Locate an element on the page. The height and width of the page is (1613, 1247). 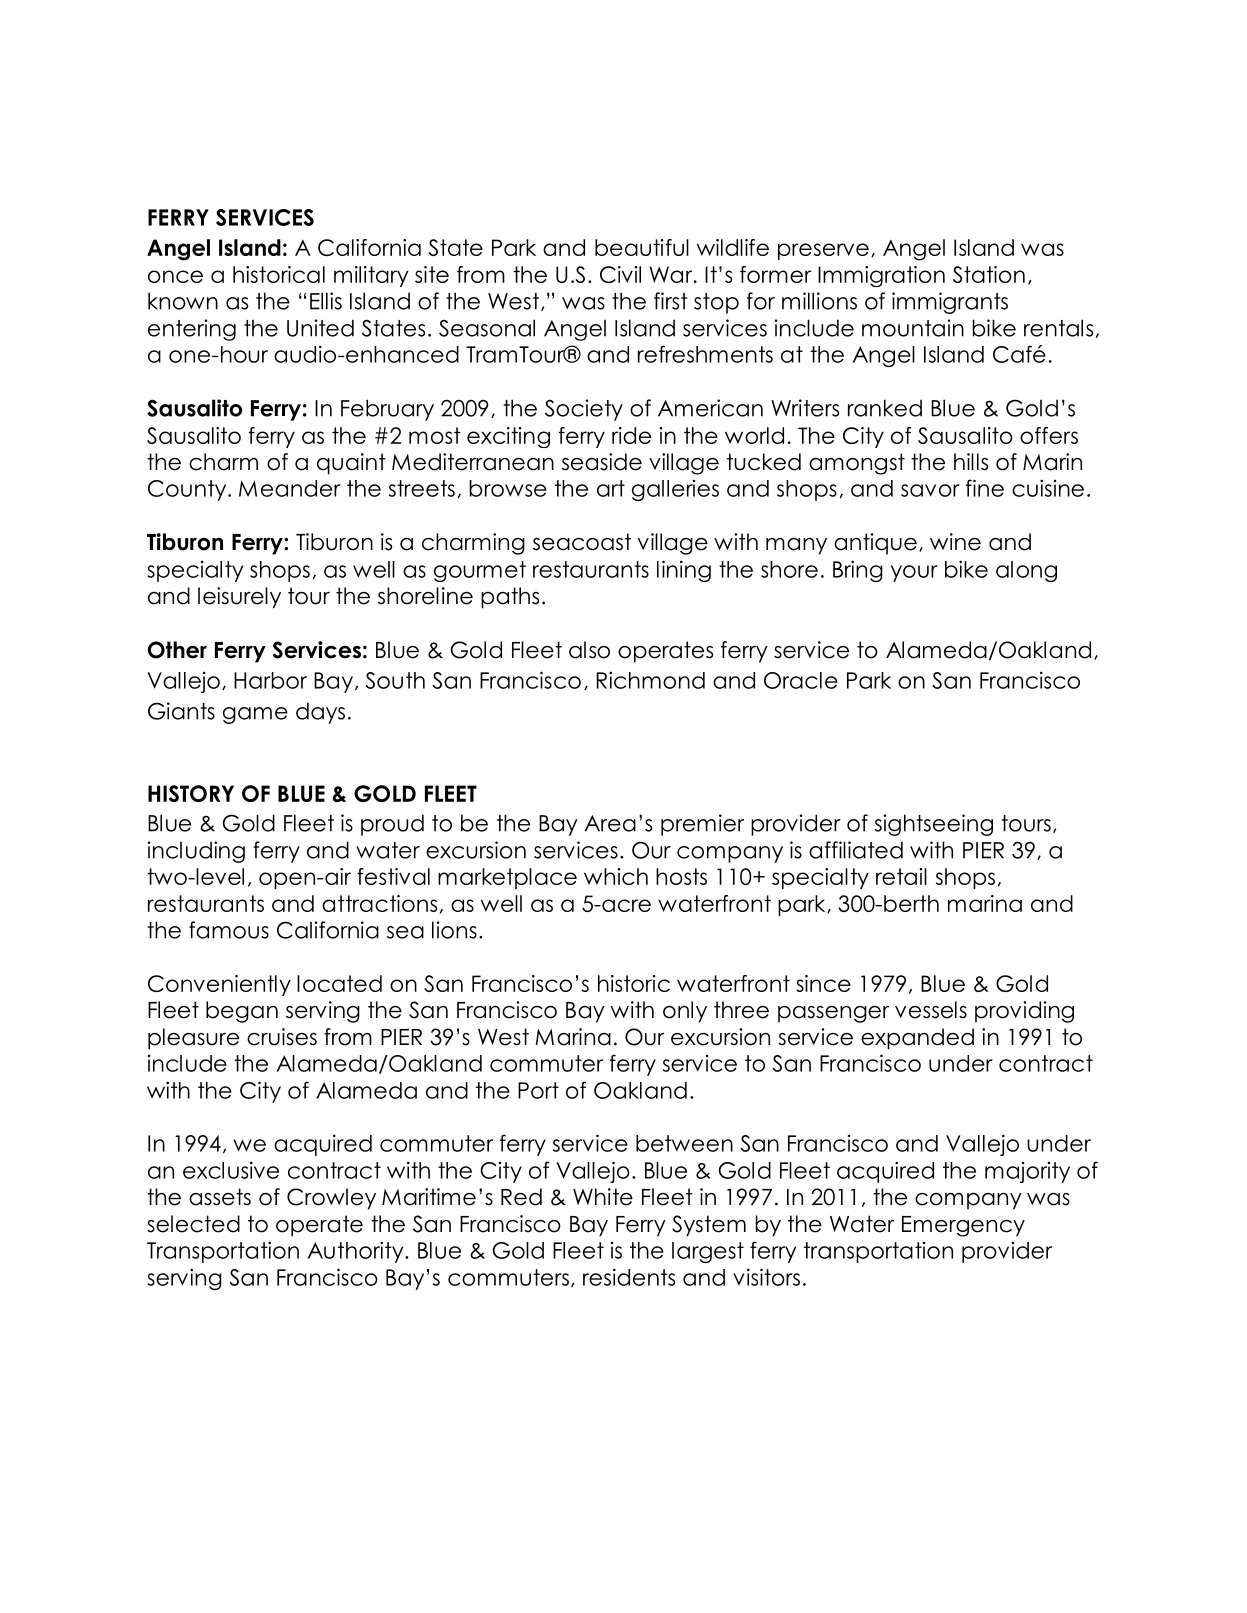
Station is located at coordinates (989, 274).
